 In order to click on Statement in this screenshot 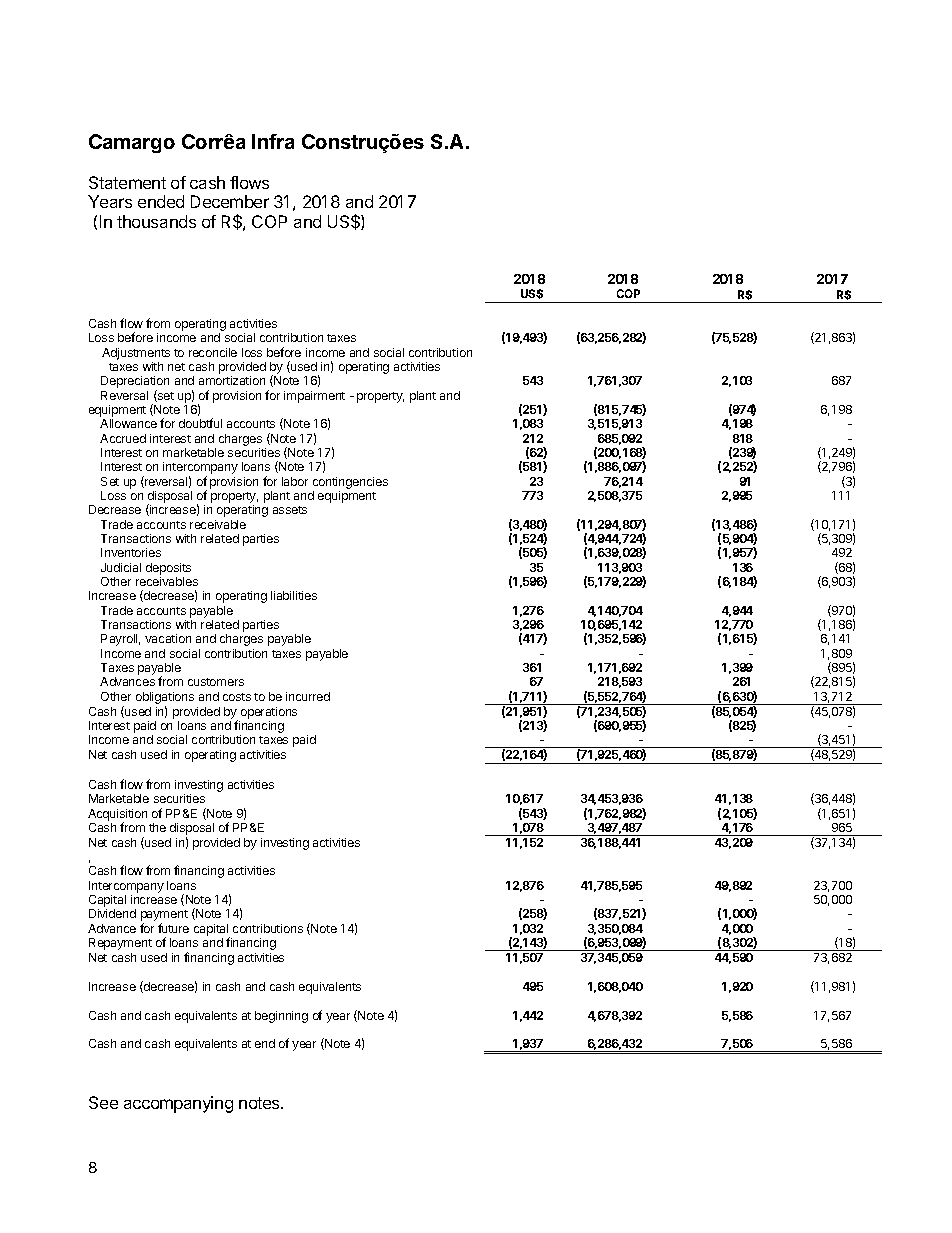, I will do `click(127, 182)`.
